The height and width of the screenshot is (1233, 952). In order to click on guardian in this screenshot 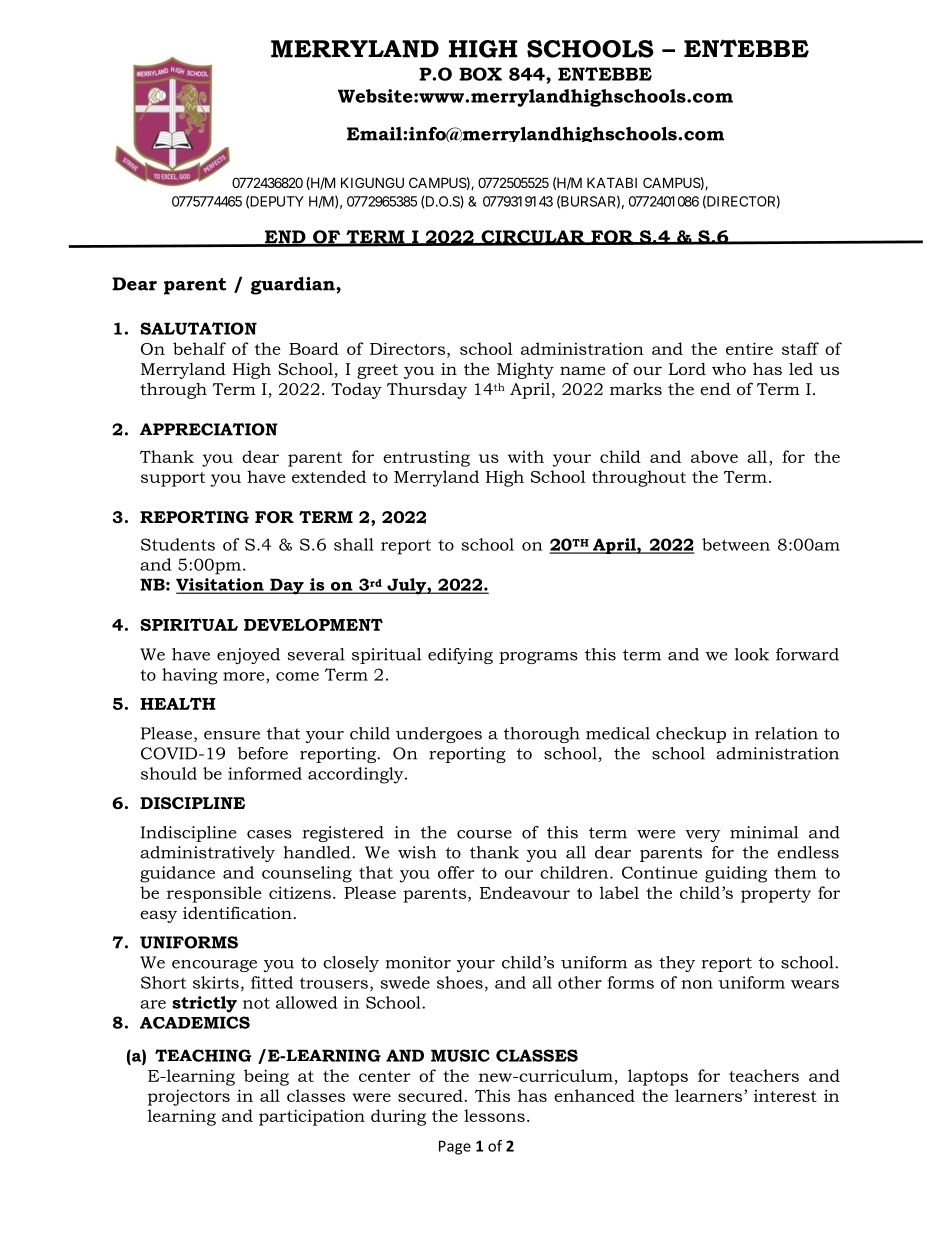, I will do `click(294, 286)`.
